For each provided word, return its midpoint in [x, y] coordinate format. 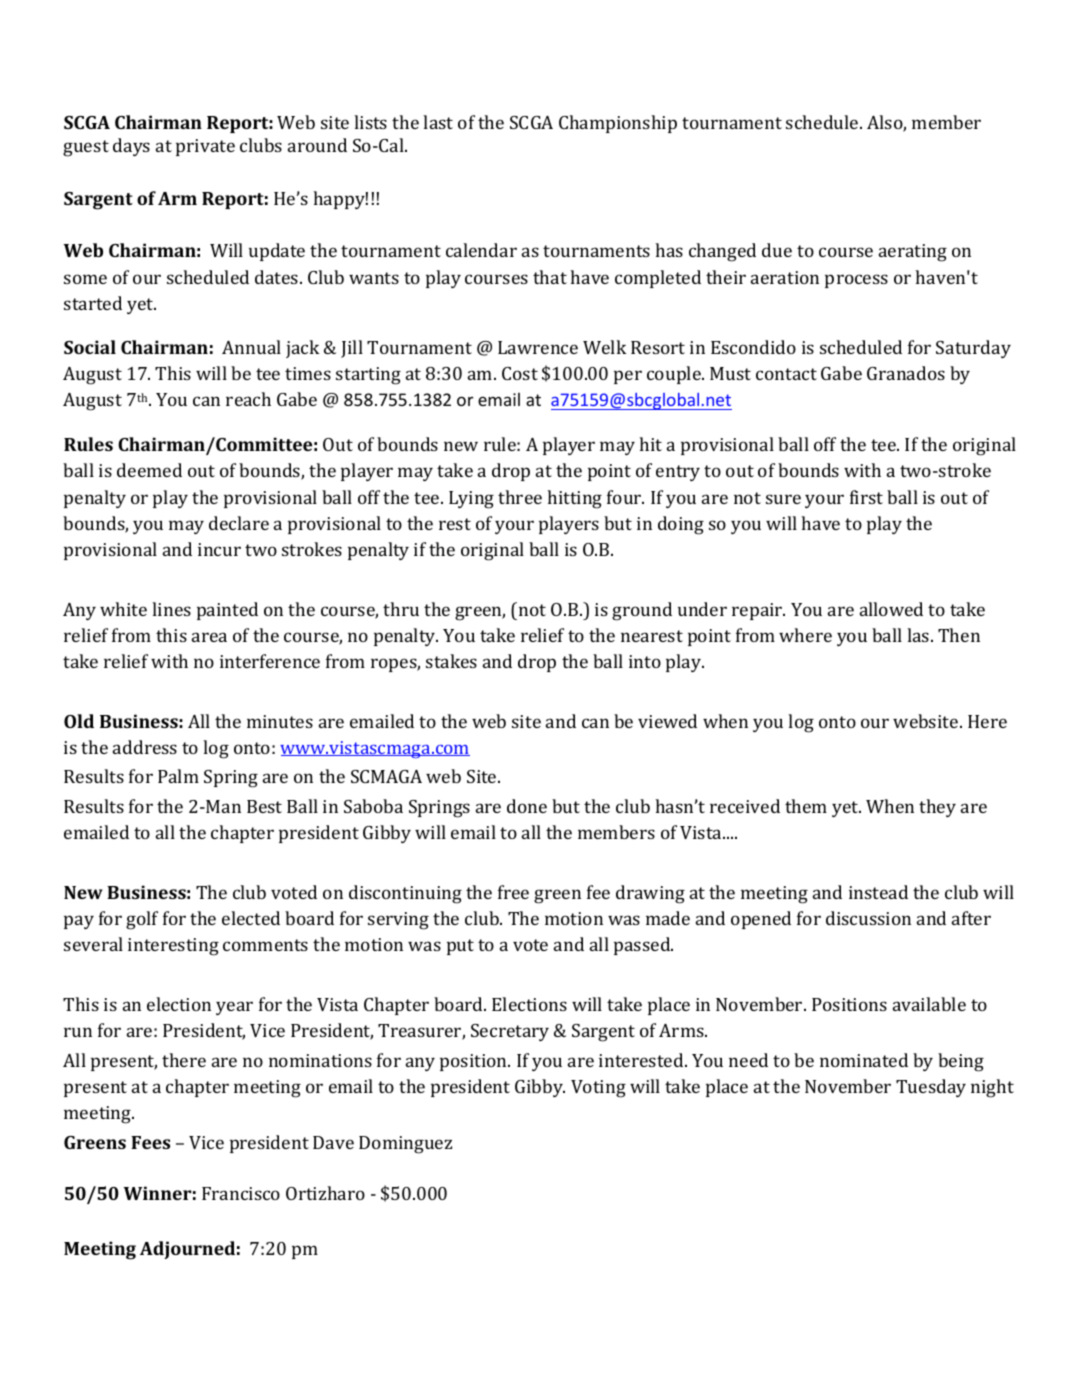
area [209, 637]
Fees [150, 1142]
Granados [906, 373]
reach [248, 399]
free [513, 892]
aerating [913, 253]
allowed [891, 609]
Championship [618, 124]
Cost [520, 373]
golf [142, 920]
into [645, 661]
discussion [868, 918]
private [205, 147]
